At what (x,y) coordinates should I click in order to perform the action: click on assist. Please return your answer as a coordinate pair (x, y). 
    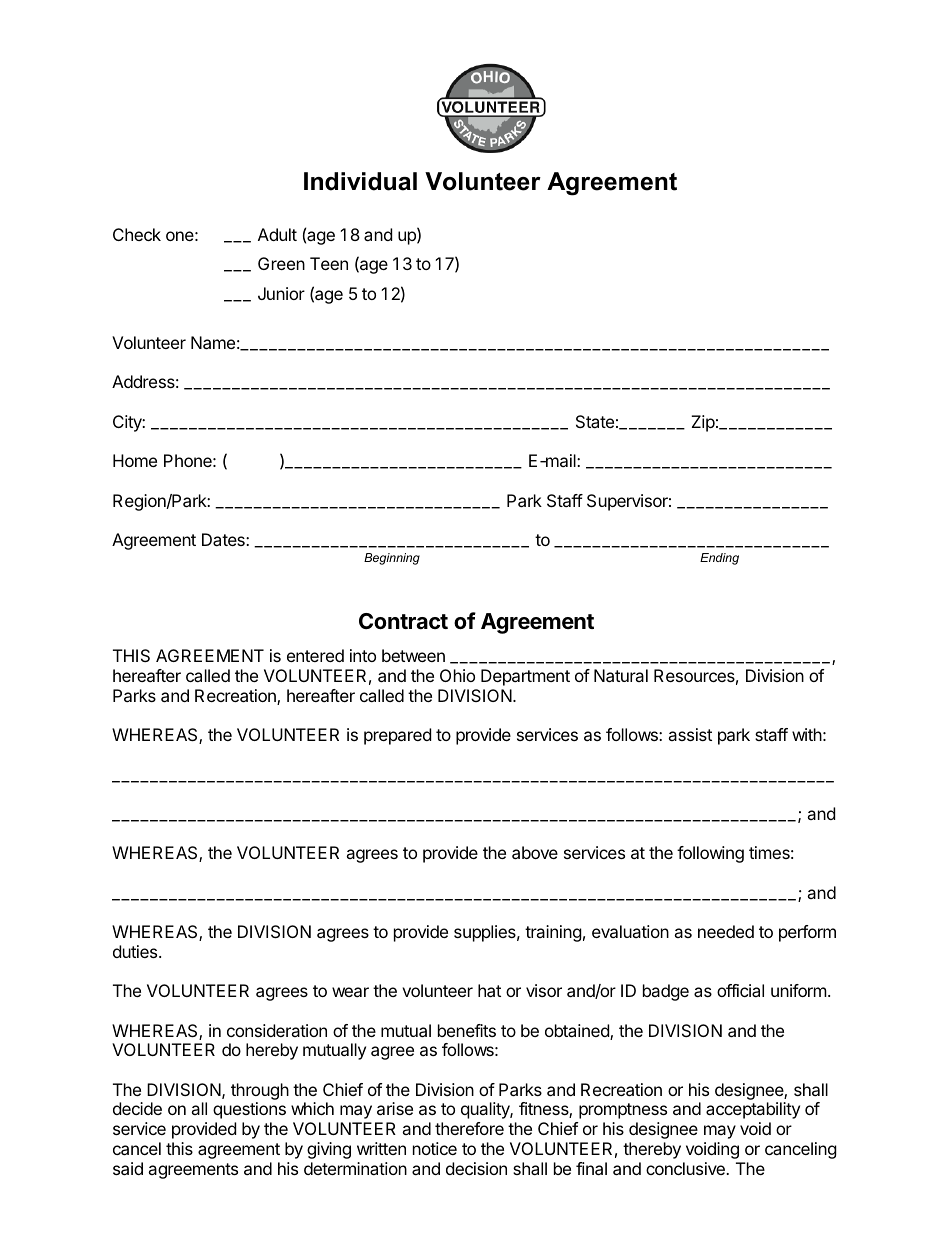
    Looking at the image, I should click on (690, 734).
